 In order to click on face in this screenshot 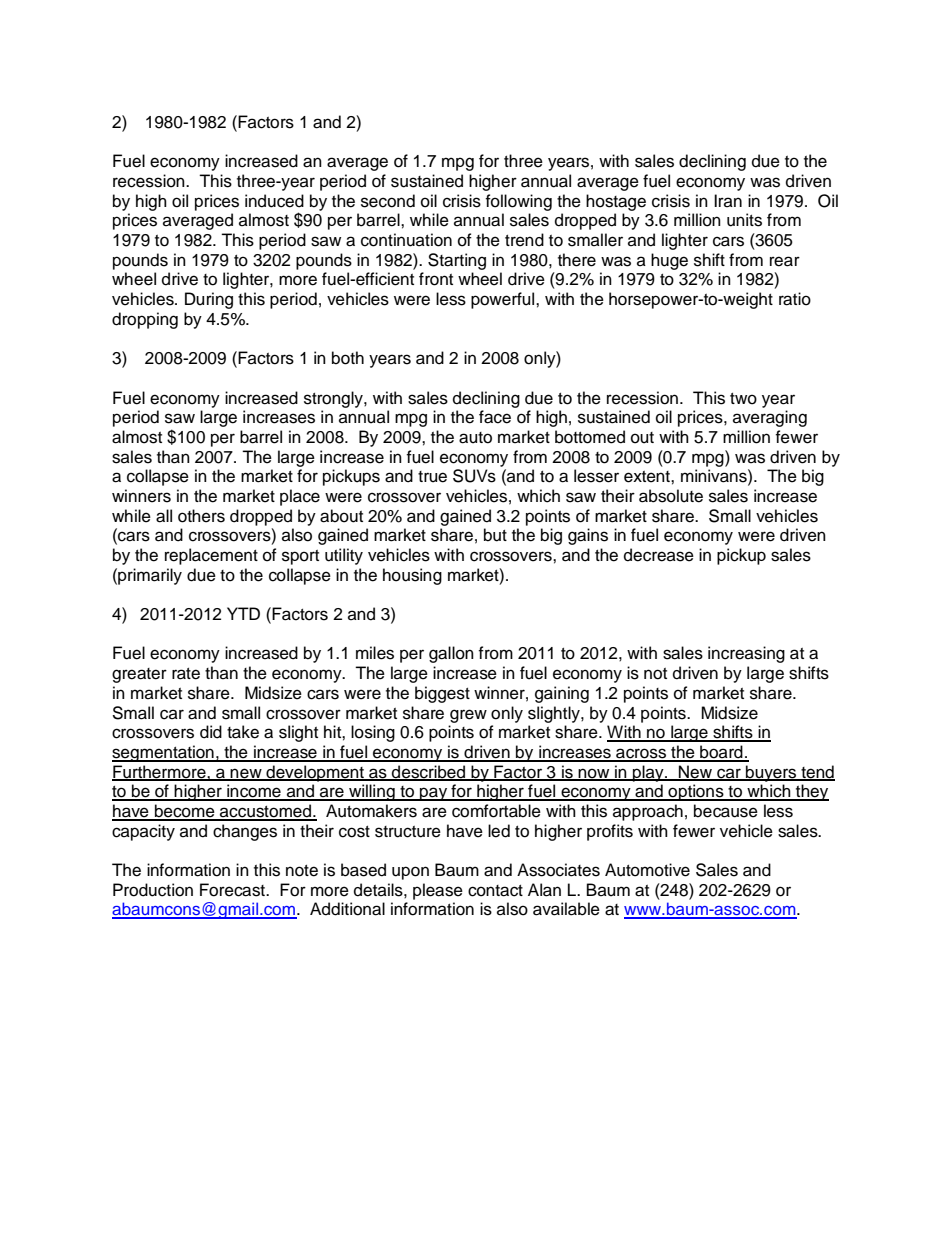, I will do `click(495, 417)`.
